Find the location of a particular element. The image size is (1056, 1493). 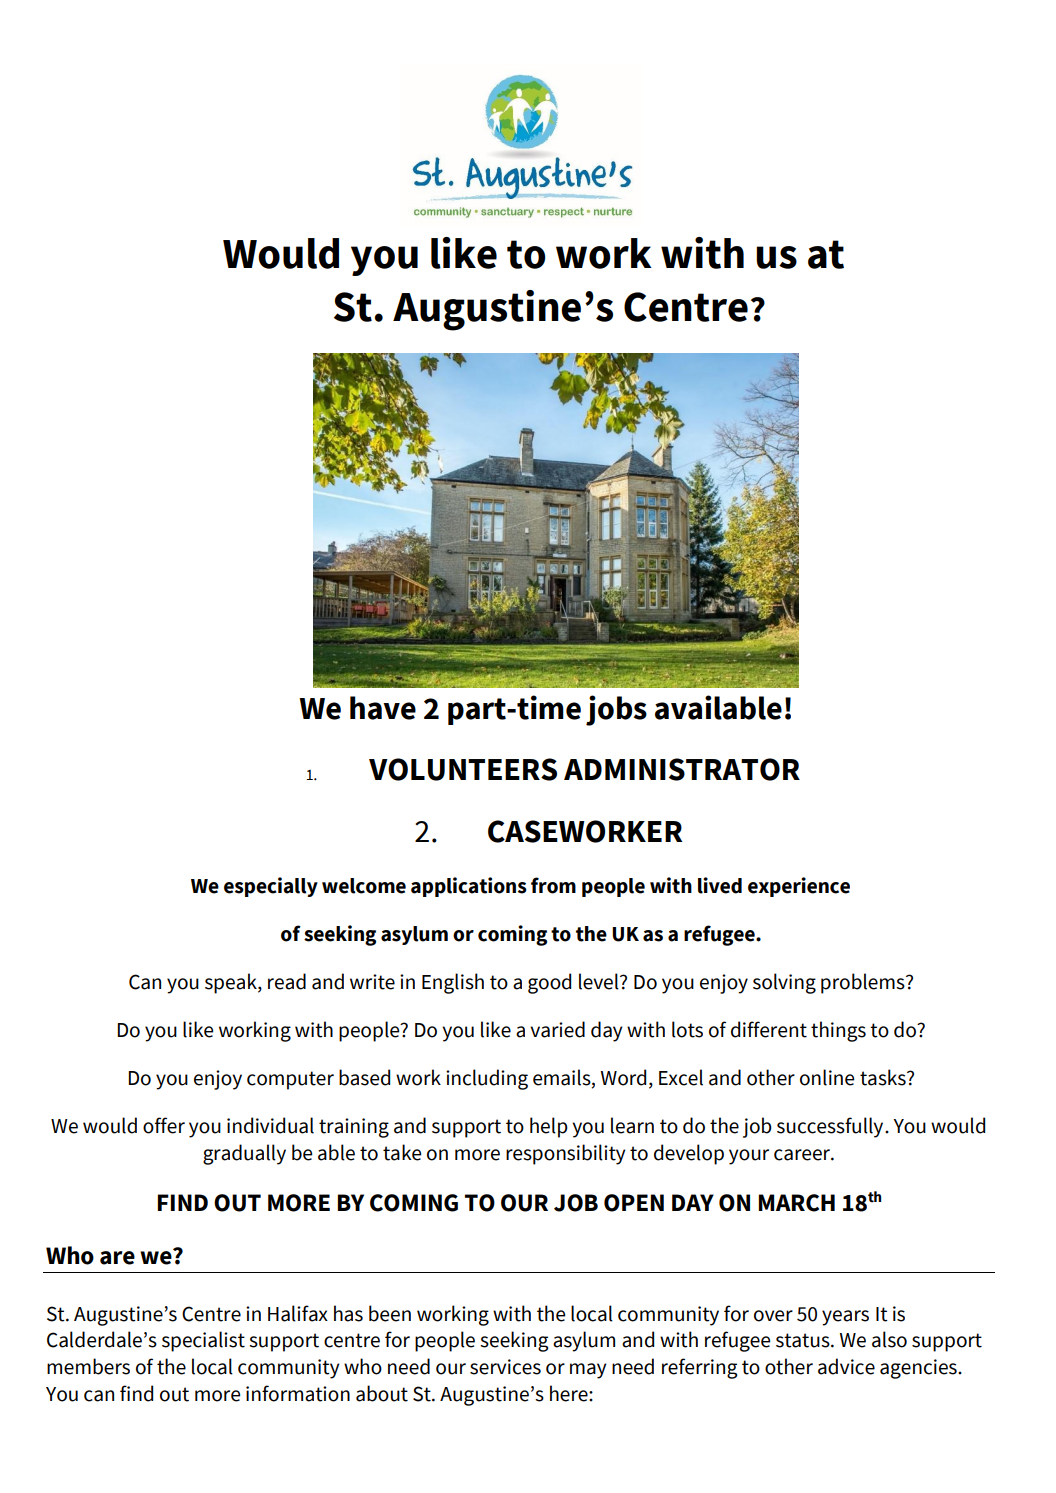

good is located at coordinates (549, 983).
